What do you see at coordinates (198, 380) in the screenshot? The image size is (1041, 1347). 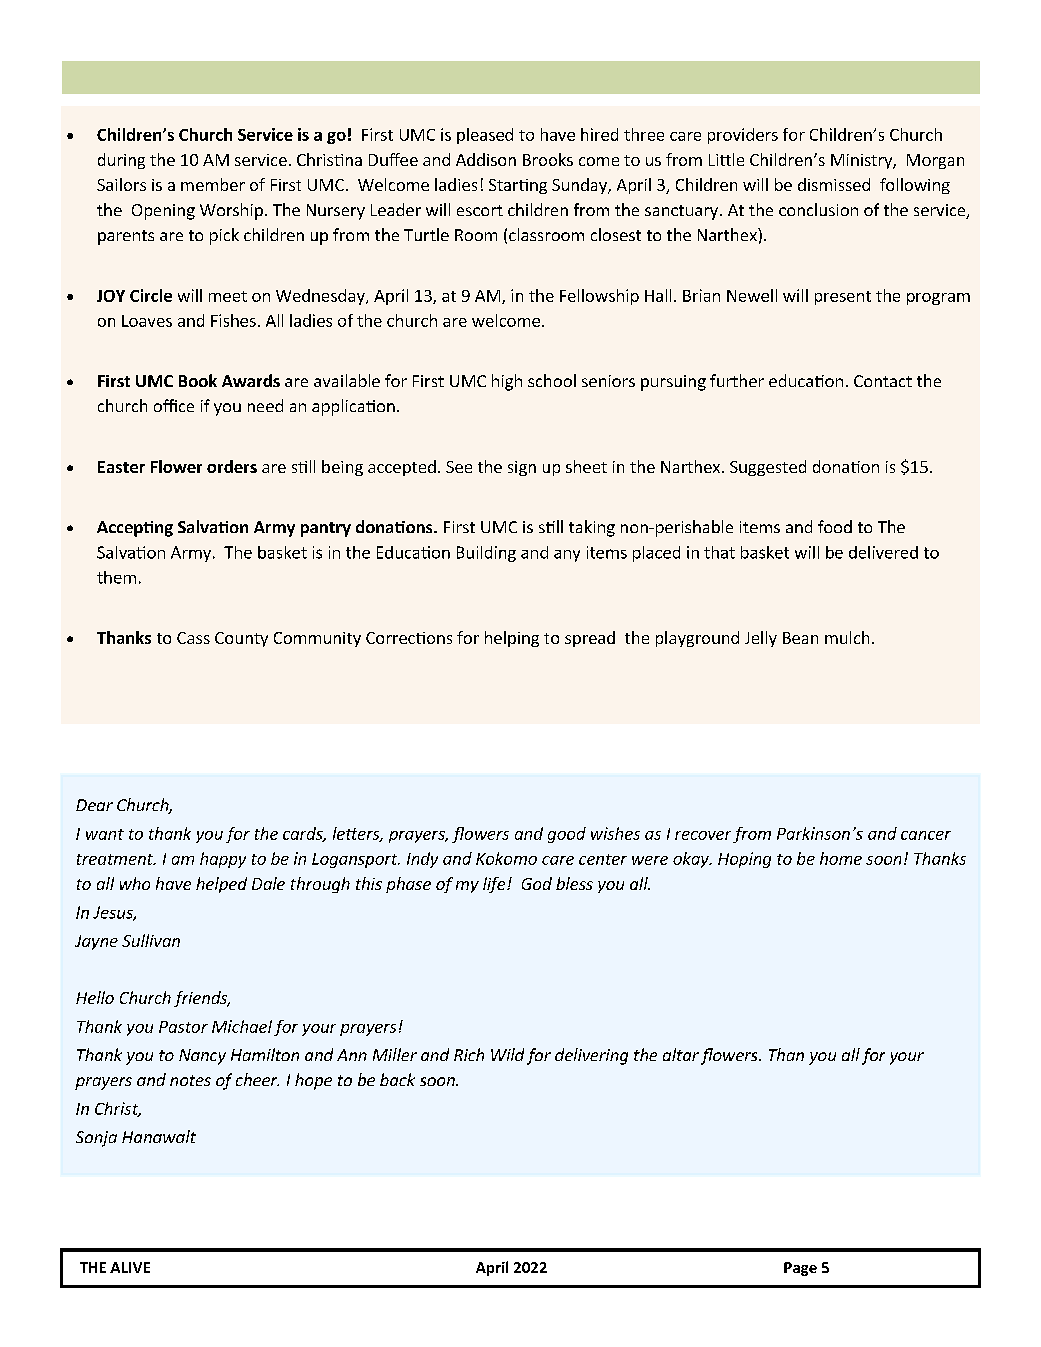 I see `Book` at bounding box center [198, 380].
